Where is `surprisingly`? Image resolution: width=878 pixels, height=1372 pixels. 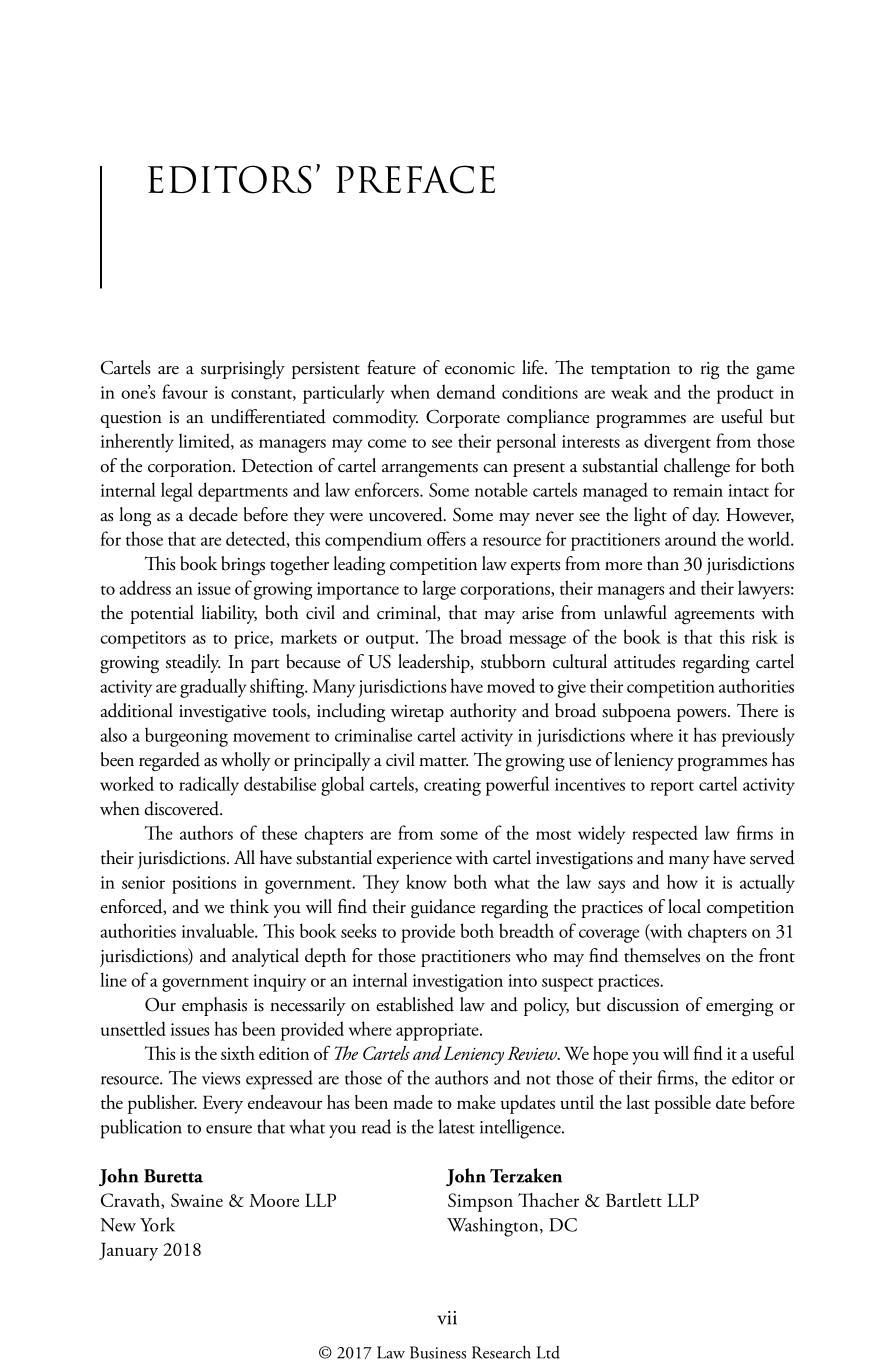
surprisingly is located at coordinates (243, 370).
